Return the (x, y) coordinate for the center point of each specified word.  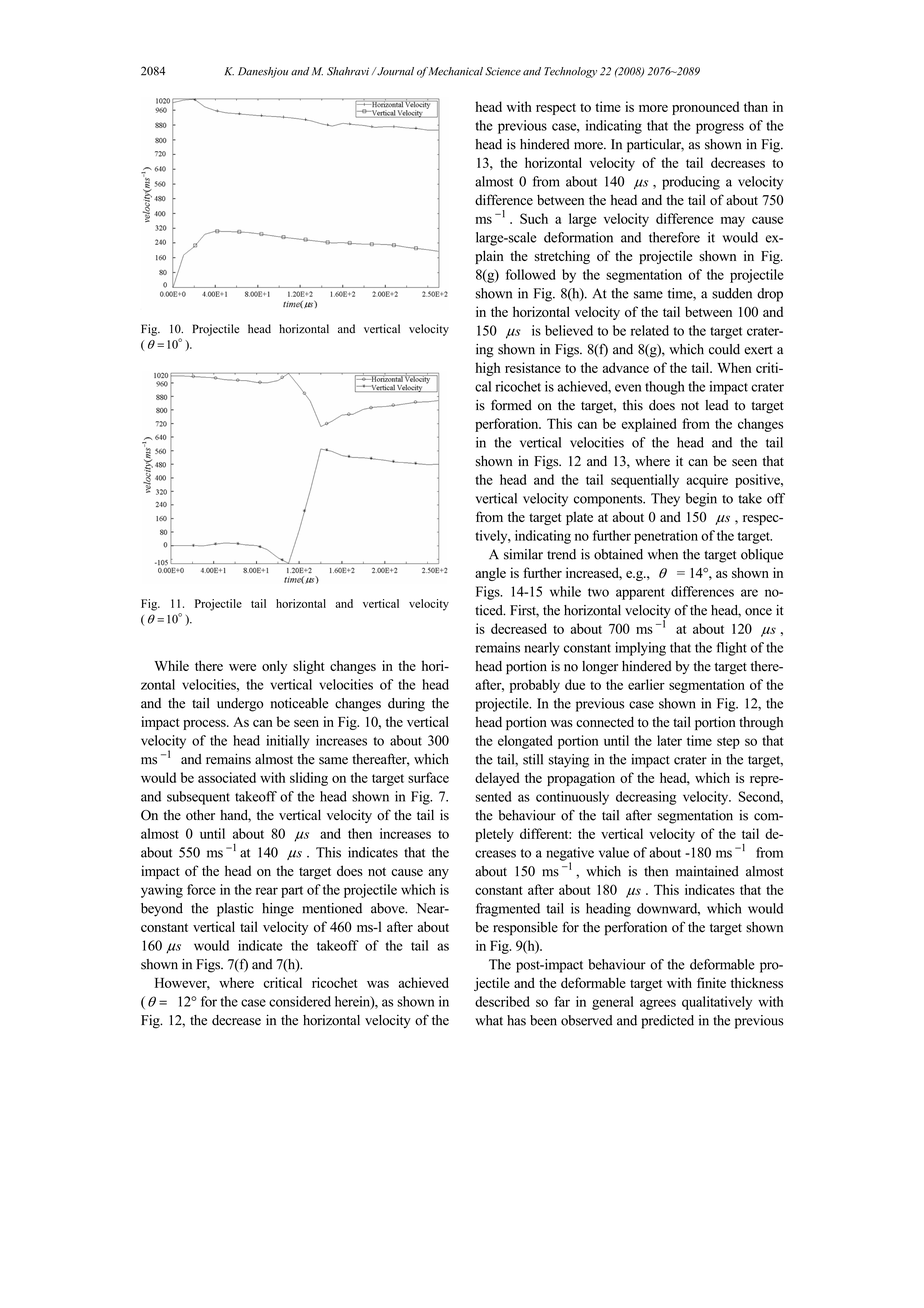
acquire (707, 481)
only (274, 667)
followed (531, 274)
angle (490, 574)
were (242, 667)
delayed (497, 779)
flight (732, 649)
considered (300, 1001)
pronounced (705, 108)
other (200, 815)
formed (511, 405)
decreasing (646, 798)
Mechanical (456, 71)
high (487, 369)
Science (503, 71)
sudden (732, 293)
